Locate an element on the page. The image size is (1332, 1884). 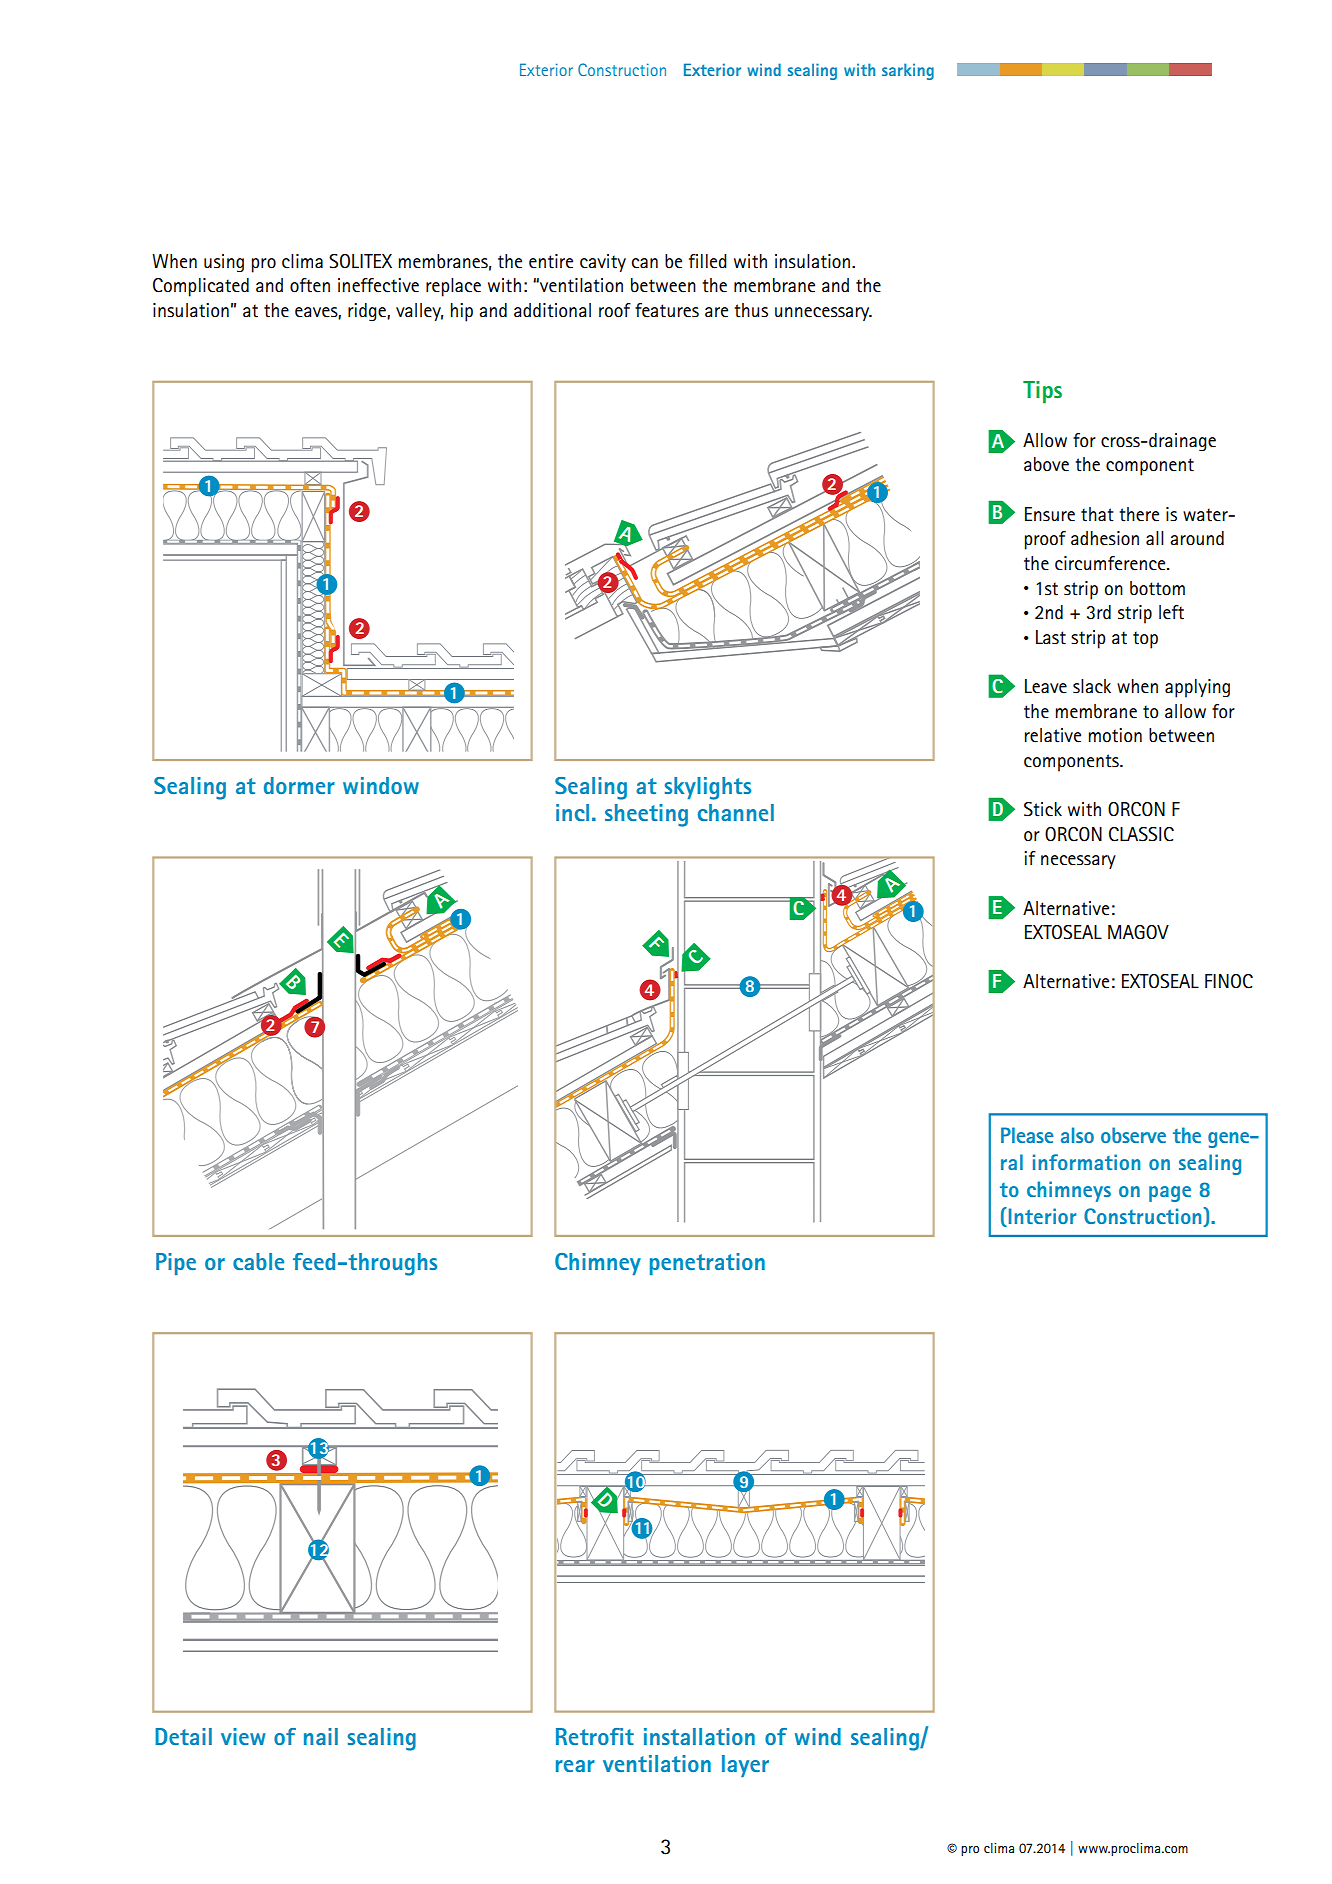
nail is located at coordinates (321, 1736).
